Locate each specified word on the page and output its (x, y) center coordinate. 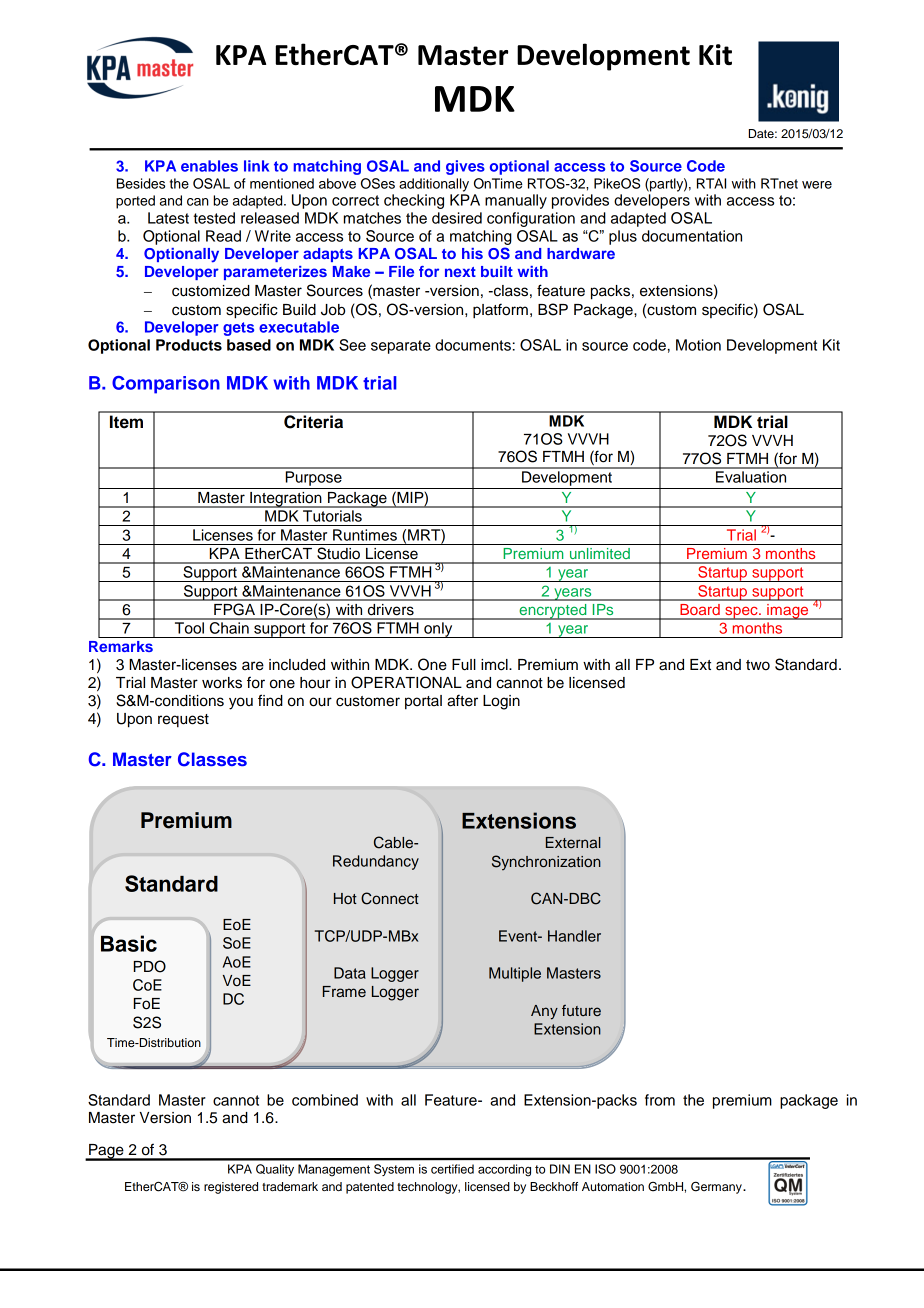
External (573, 842)
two (758, 665)
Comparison (166, 385)
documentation (692, 236)
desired (457, 218)
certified (452, 1169)
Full (464, 665)
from (660, 1100)
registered (231, 1188)
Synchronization (546, 863)
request (183, 721)
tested (214, 218)
